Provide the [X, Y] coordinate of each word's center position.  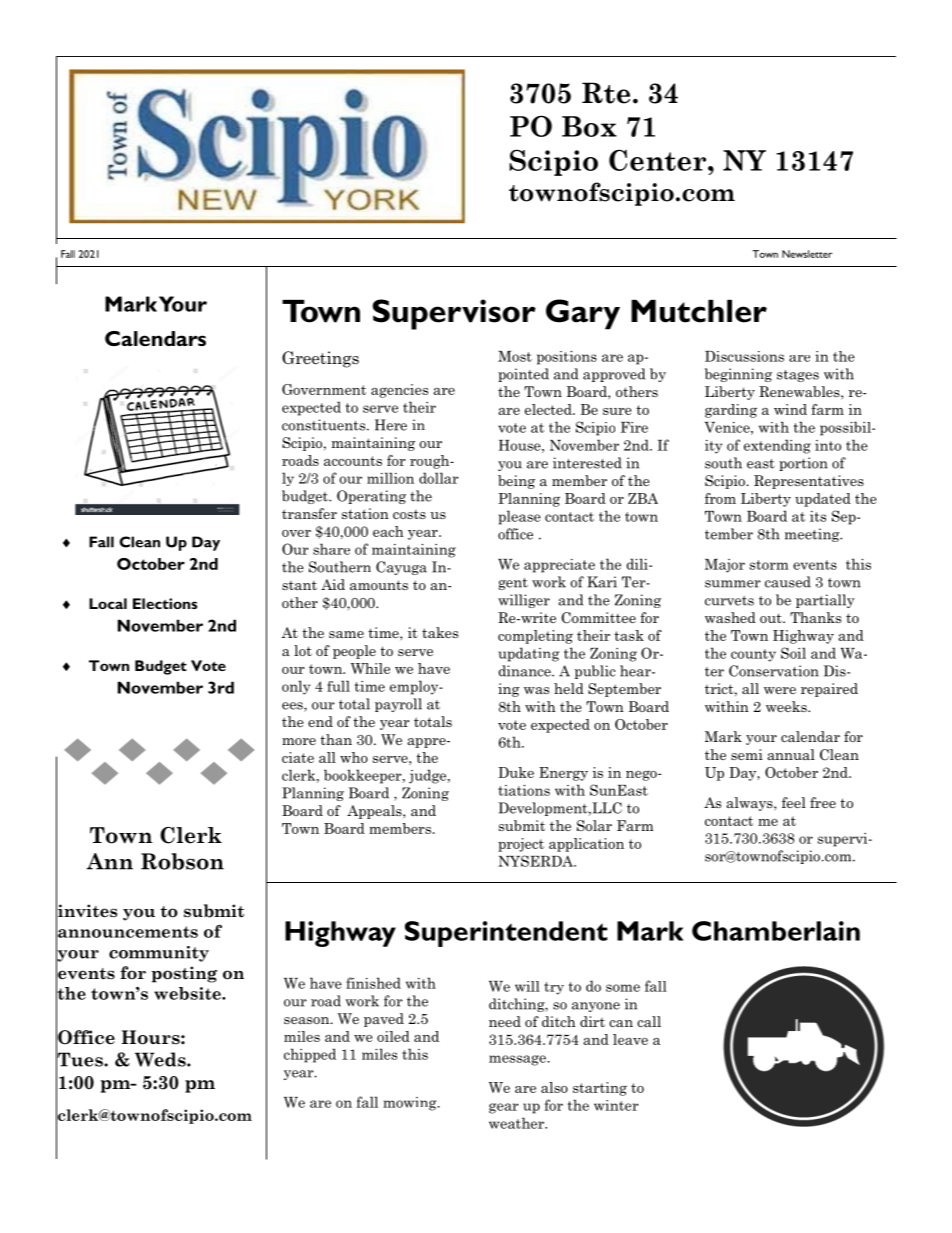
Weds [161, 1059]
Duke [516, 772]
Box [589, 126]
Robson [182, 861]
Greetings [320, 359]
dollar [439, 478]
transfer [309, 513]
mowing [411, 1104]
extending [777, 446]
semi [747, 754]
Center [657, 160]
